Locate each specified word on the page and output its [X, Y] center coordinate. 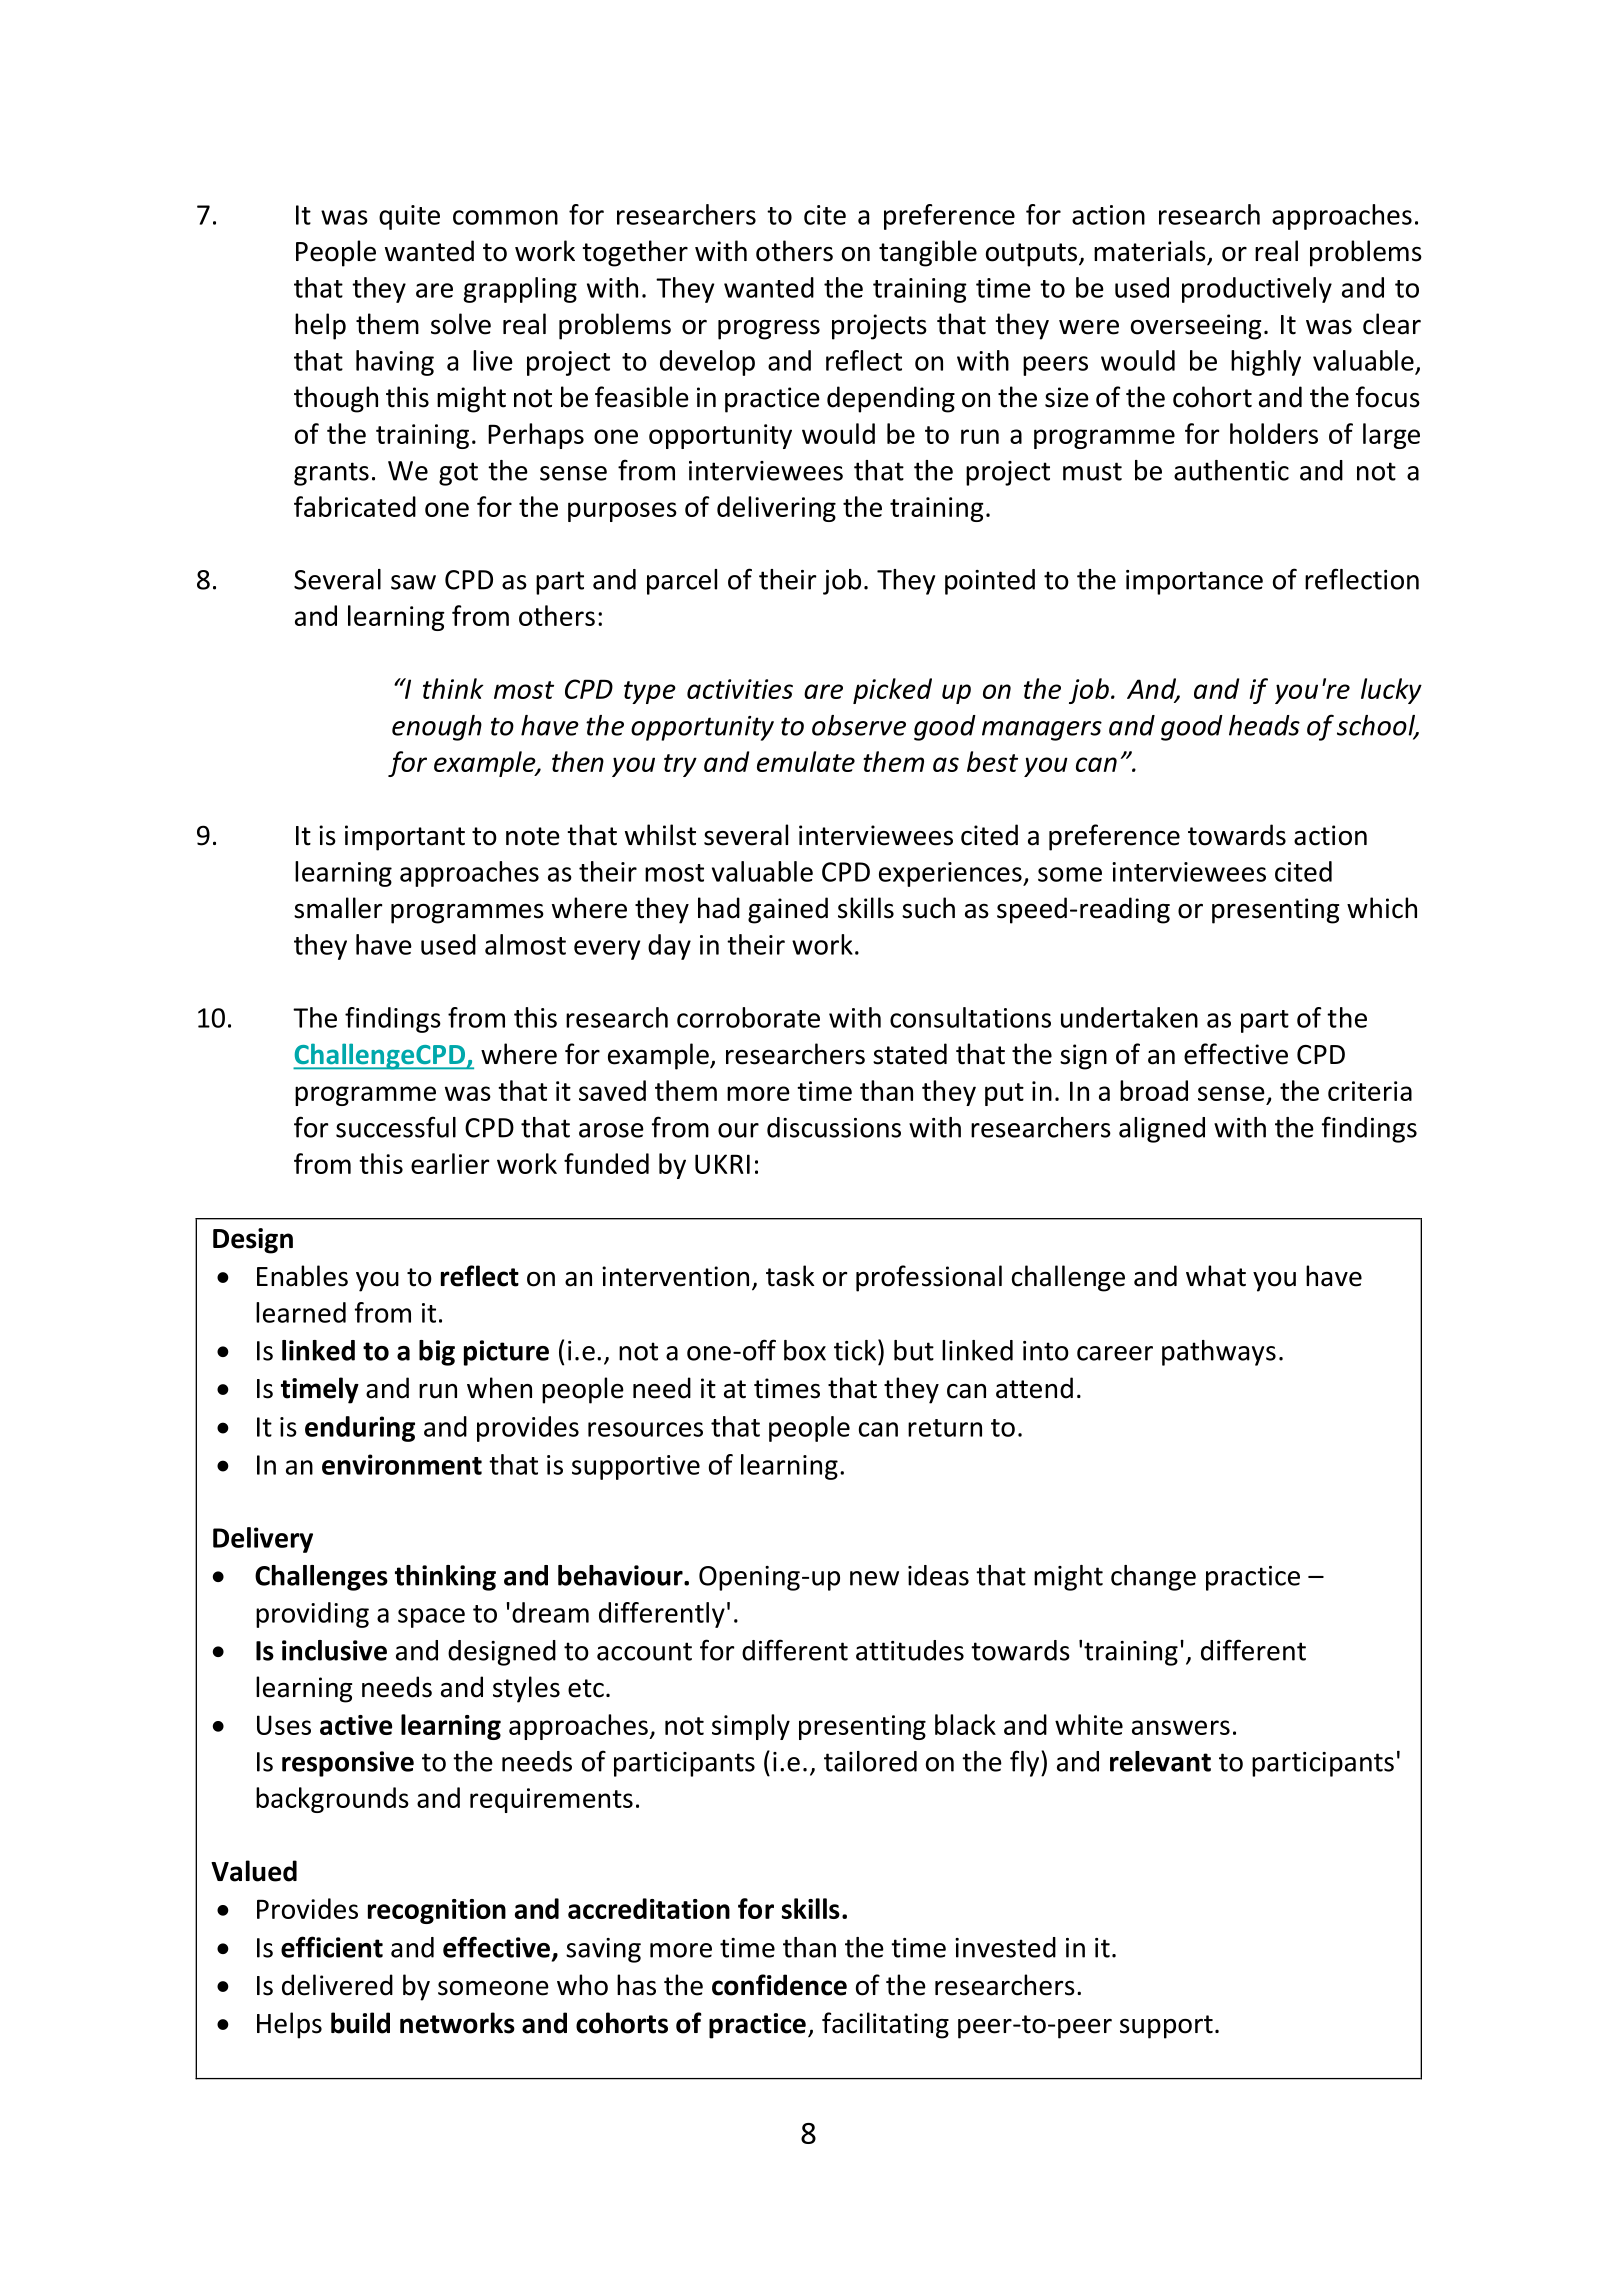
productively [1257, 290]
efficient [332, 1947]
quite [409, 217]
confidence [779, 1985]
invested [1005, 1947]
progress [769, 330]
